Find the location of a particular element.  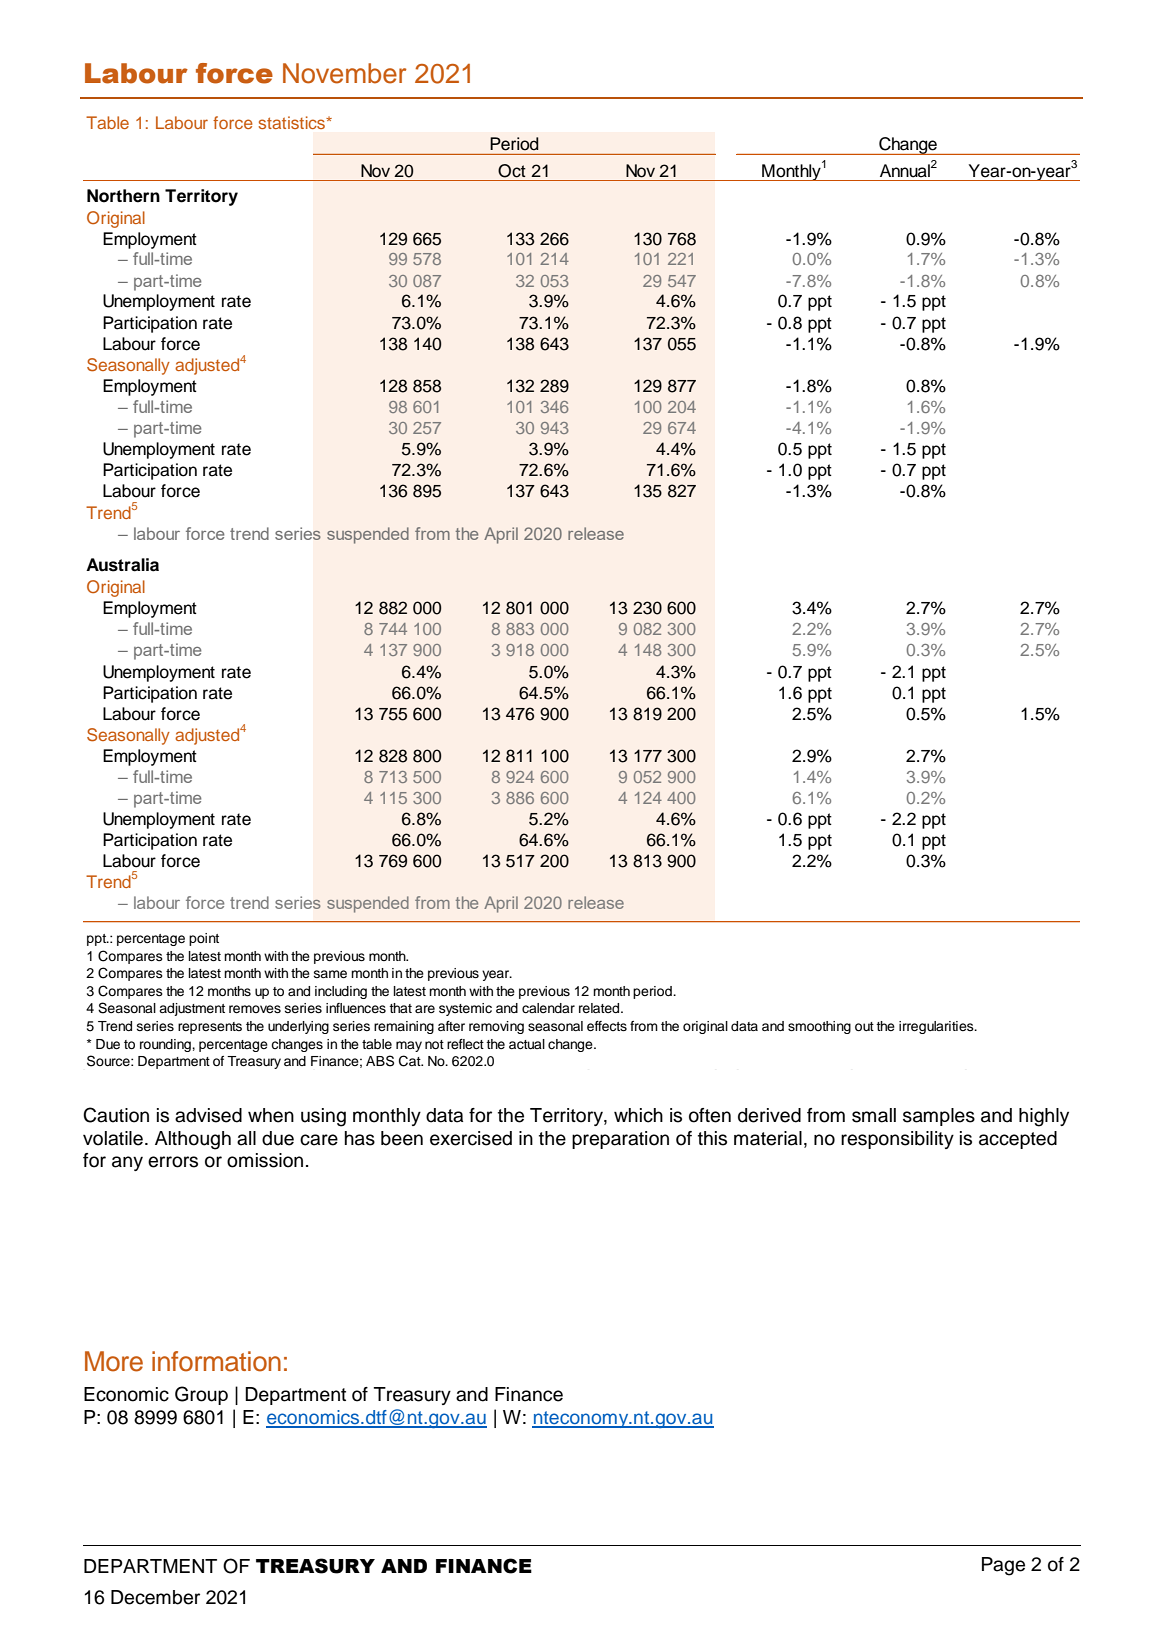

November is located at coordinates (345, 73).
